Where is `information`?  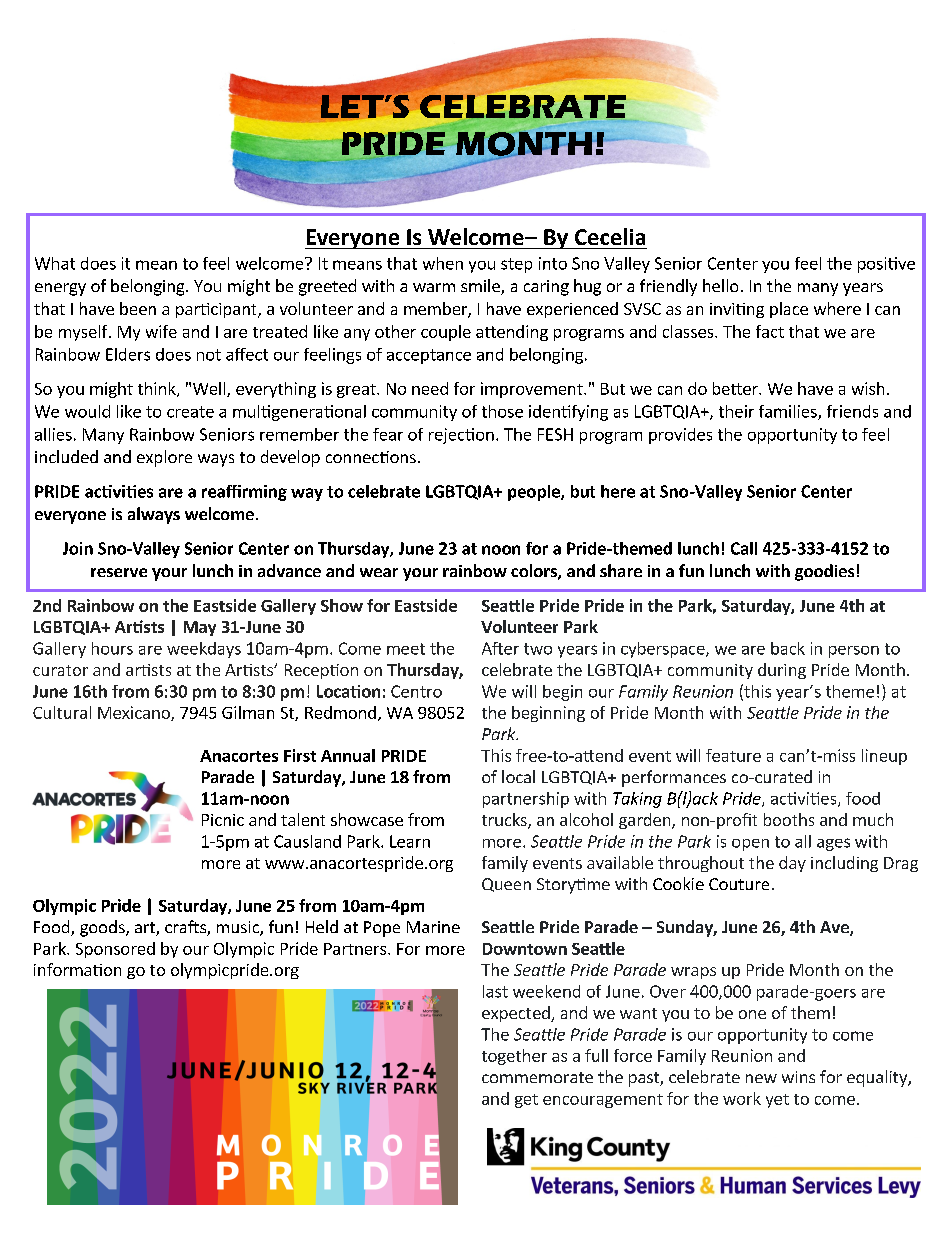
information is located at coordinates (77, 969).
